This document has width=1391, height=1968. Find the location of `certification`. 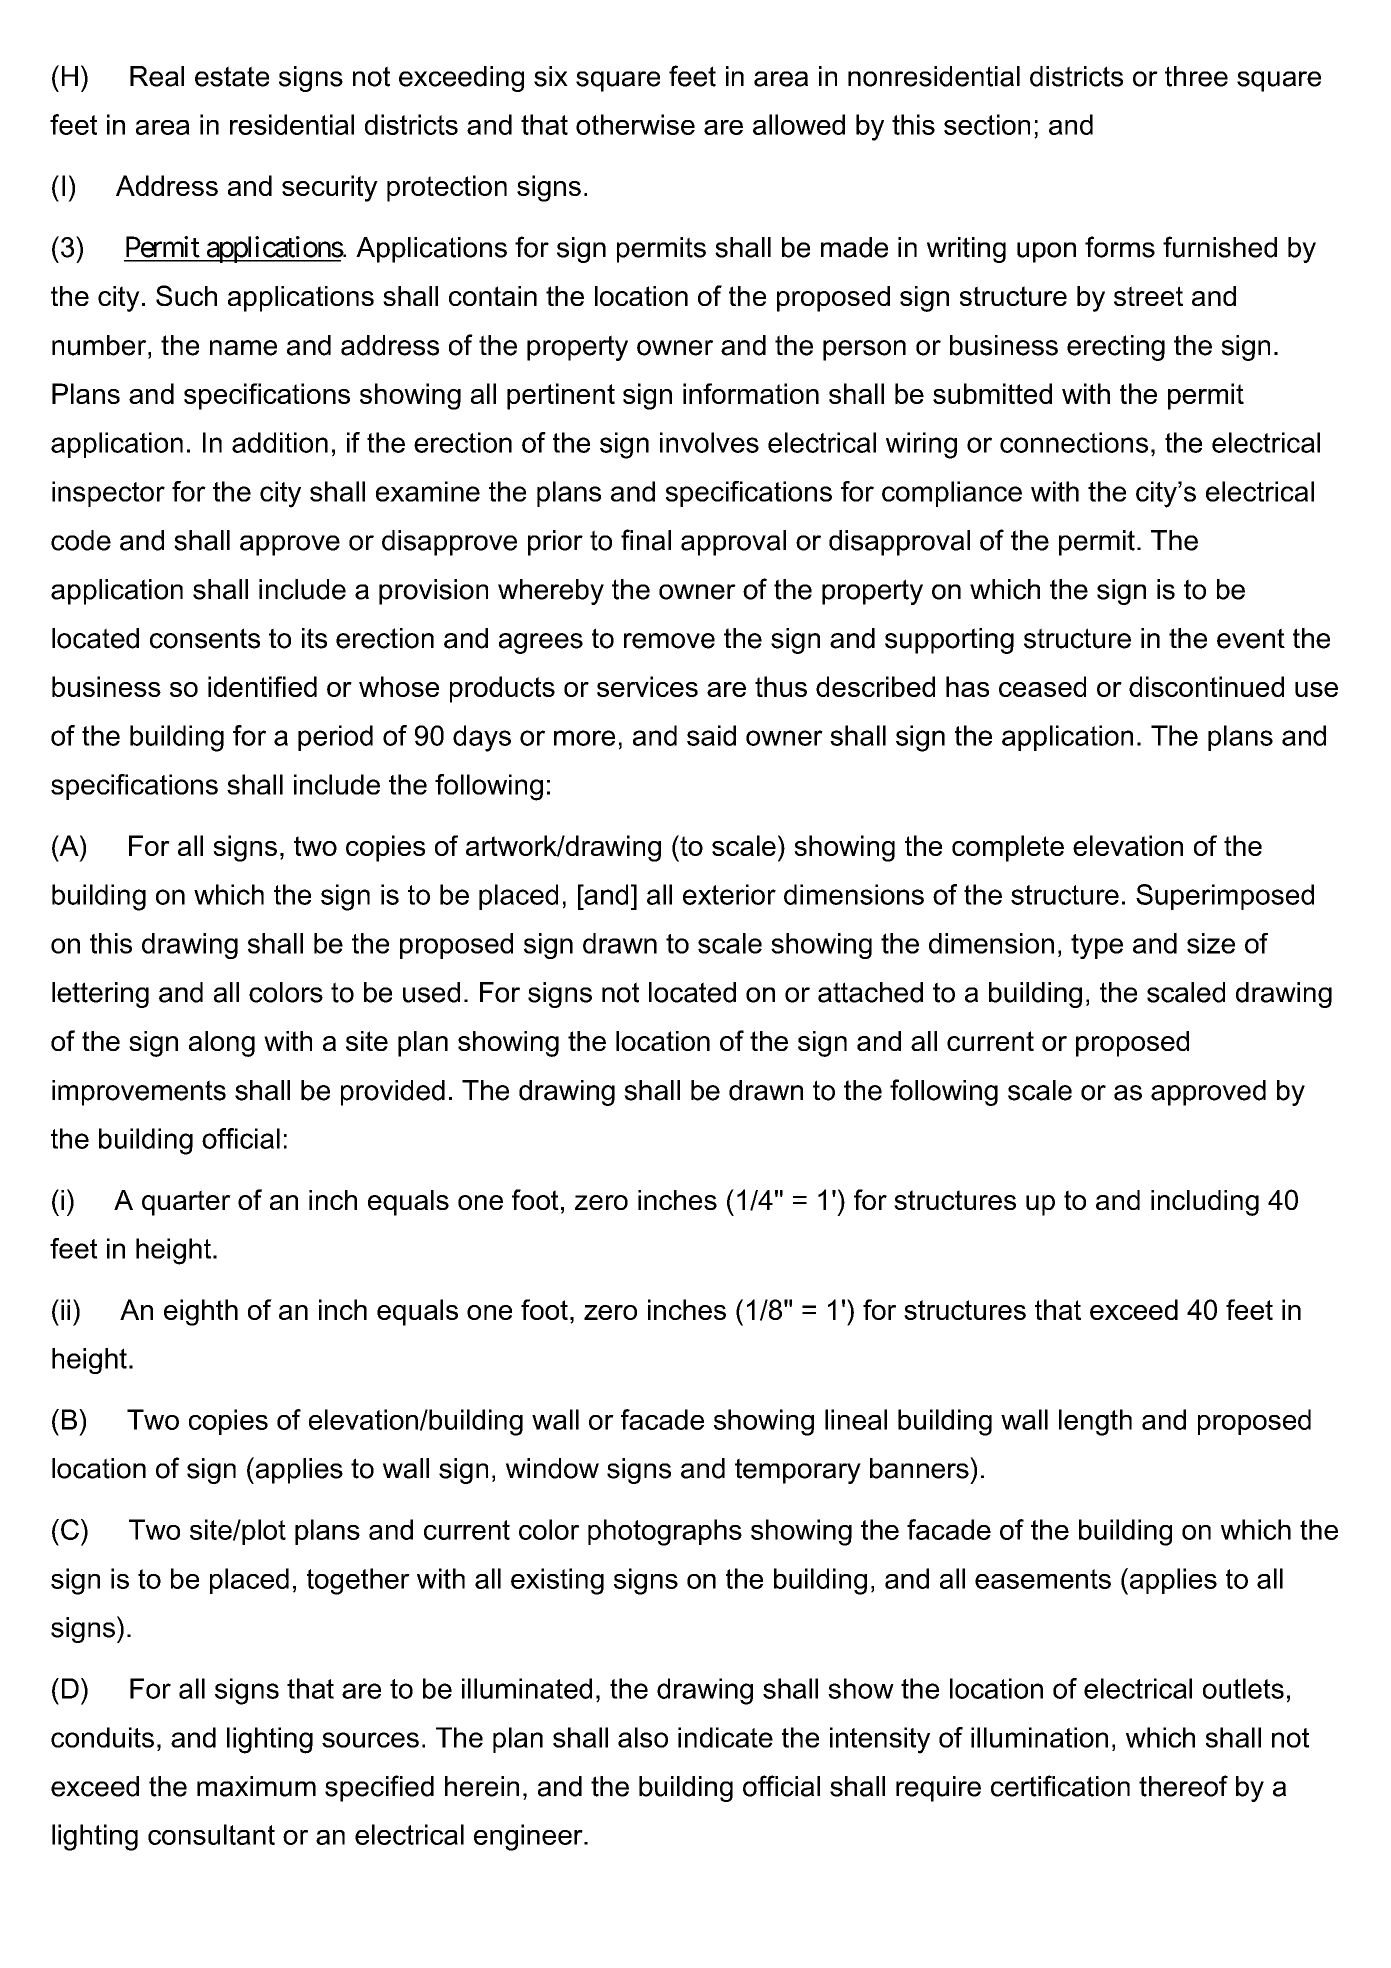

certification is located at coordinates (1060, 1786).
